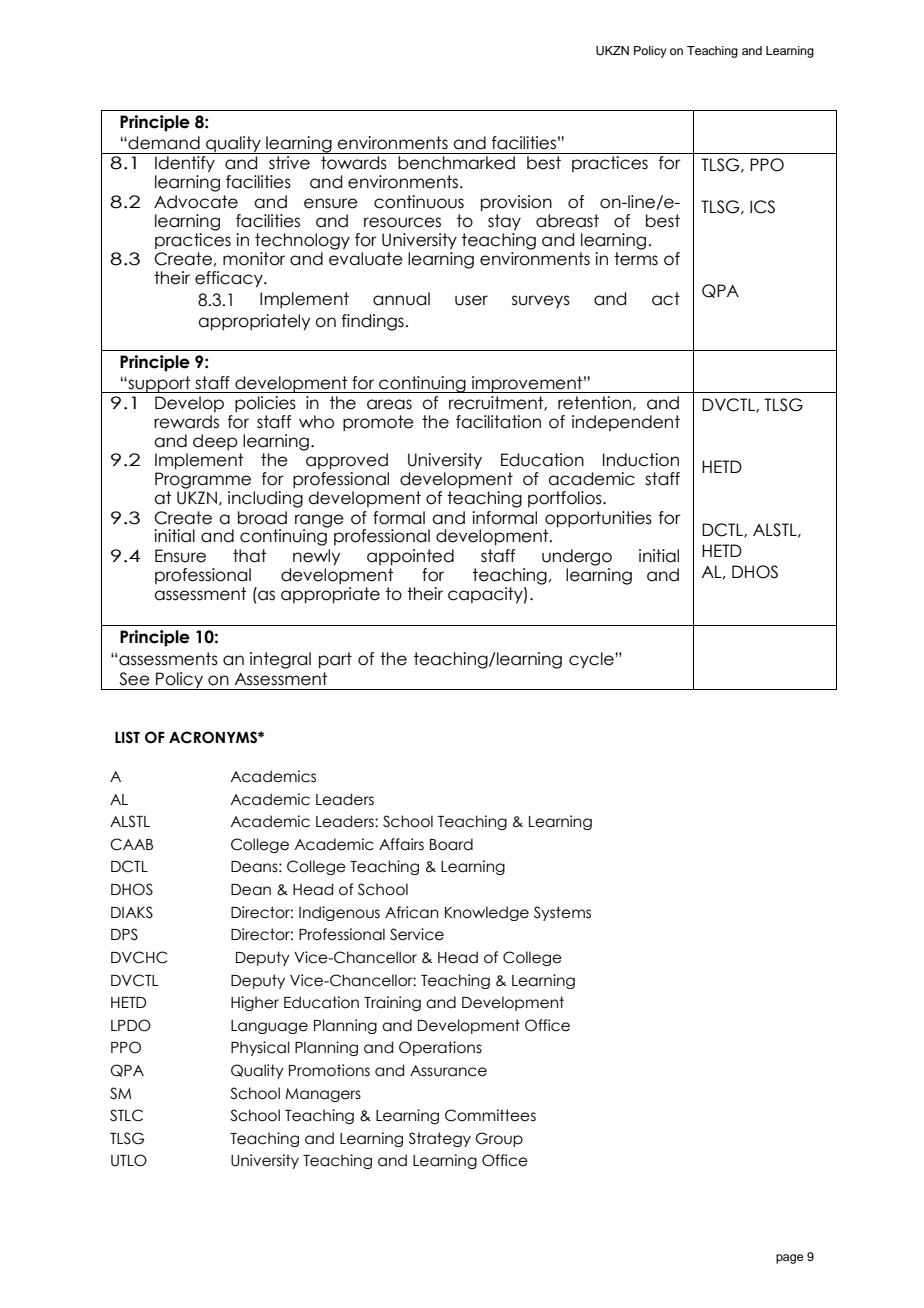 The height and width of the screenshot is (1308, 924). I want to click on terms, so click(636, 259).
